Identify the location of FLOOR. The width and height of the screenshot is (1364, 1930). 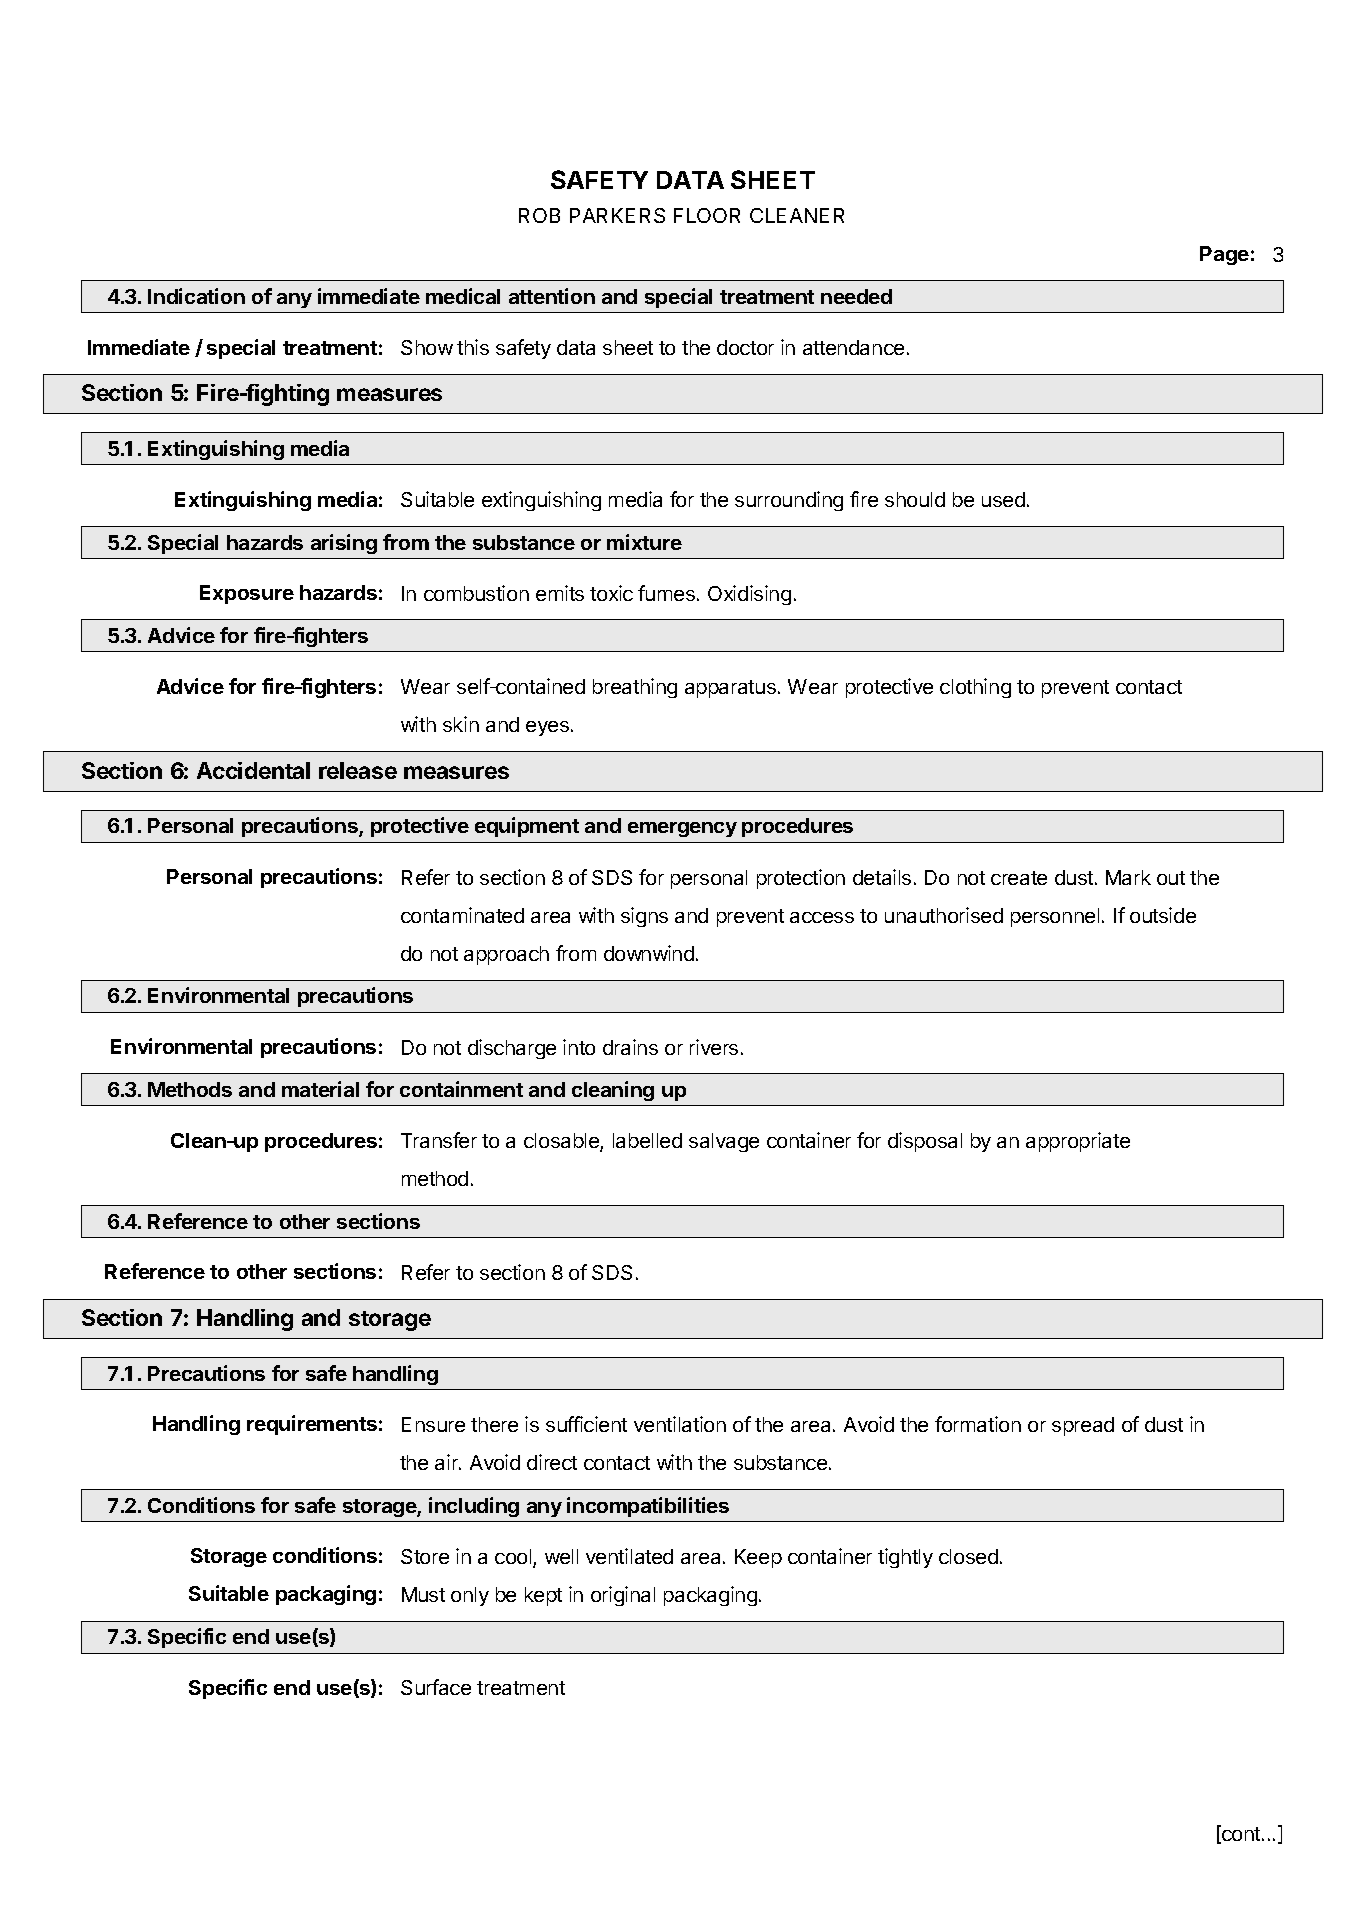
(707, 215).
